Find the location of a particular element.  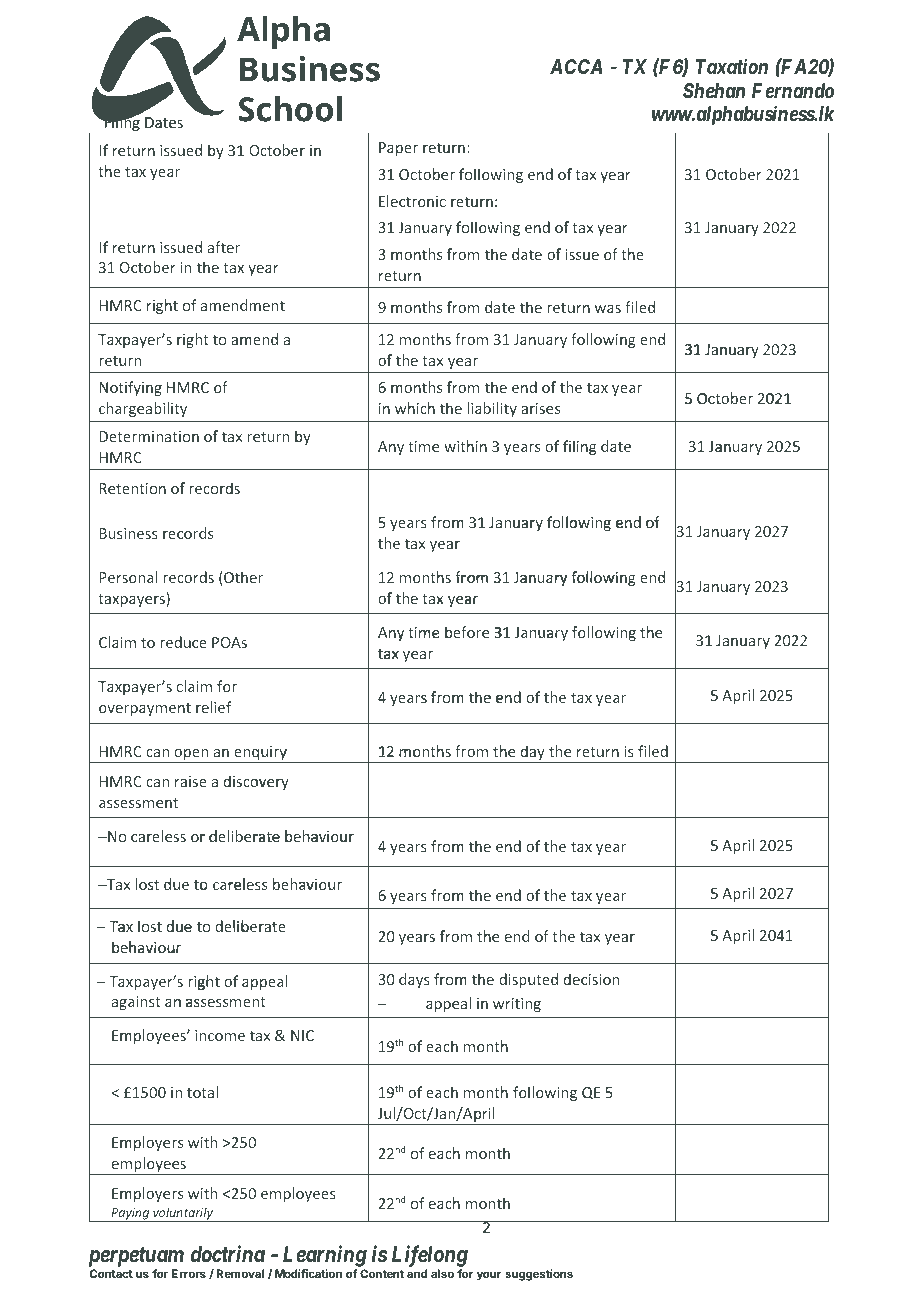

arises is located at coordinates (540, 408).
